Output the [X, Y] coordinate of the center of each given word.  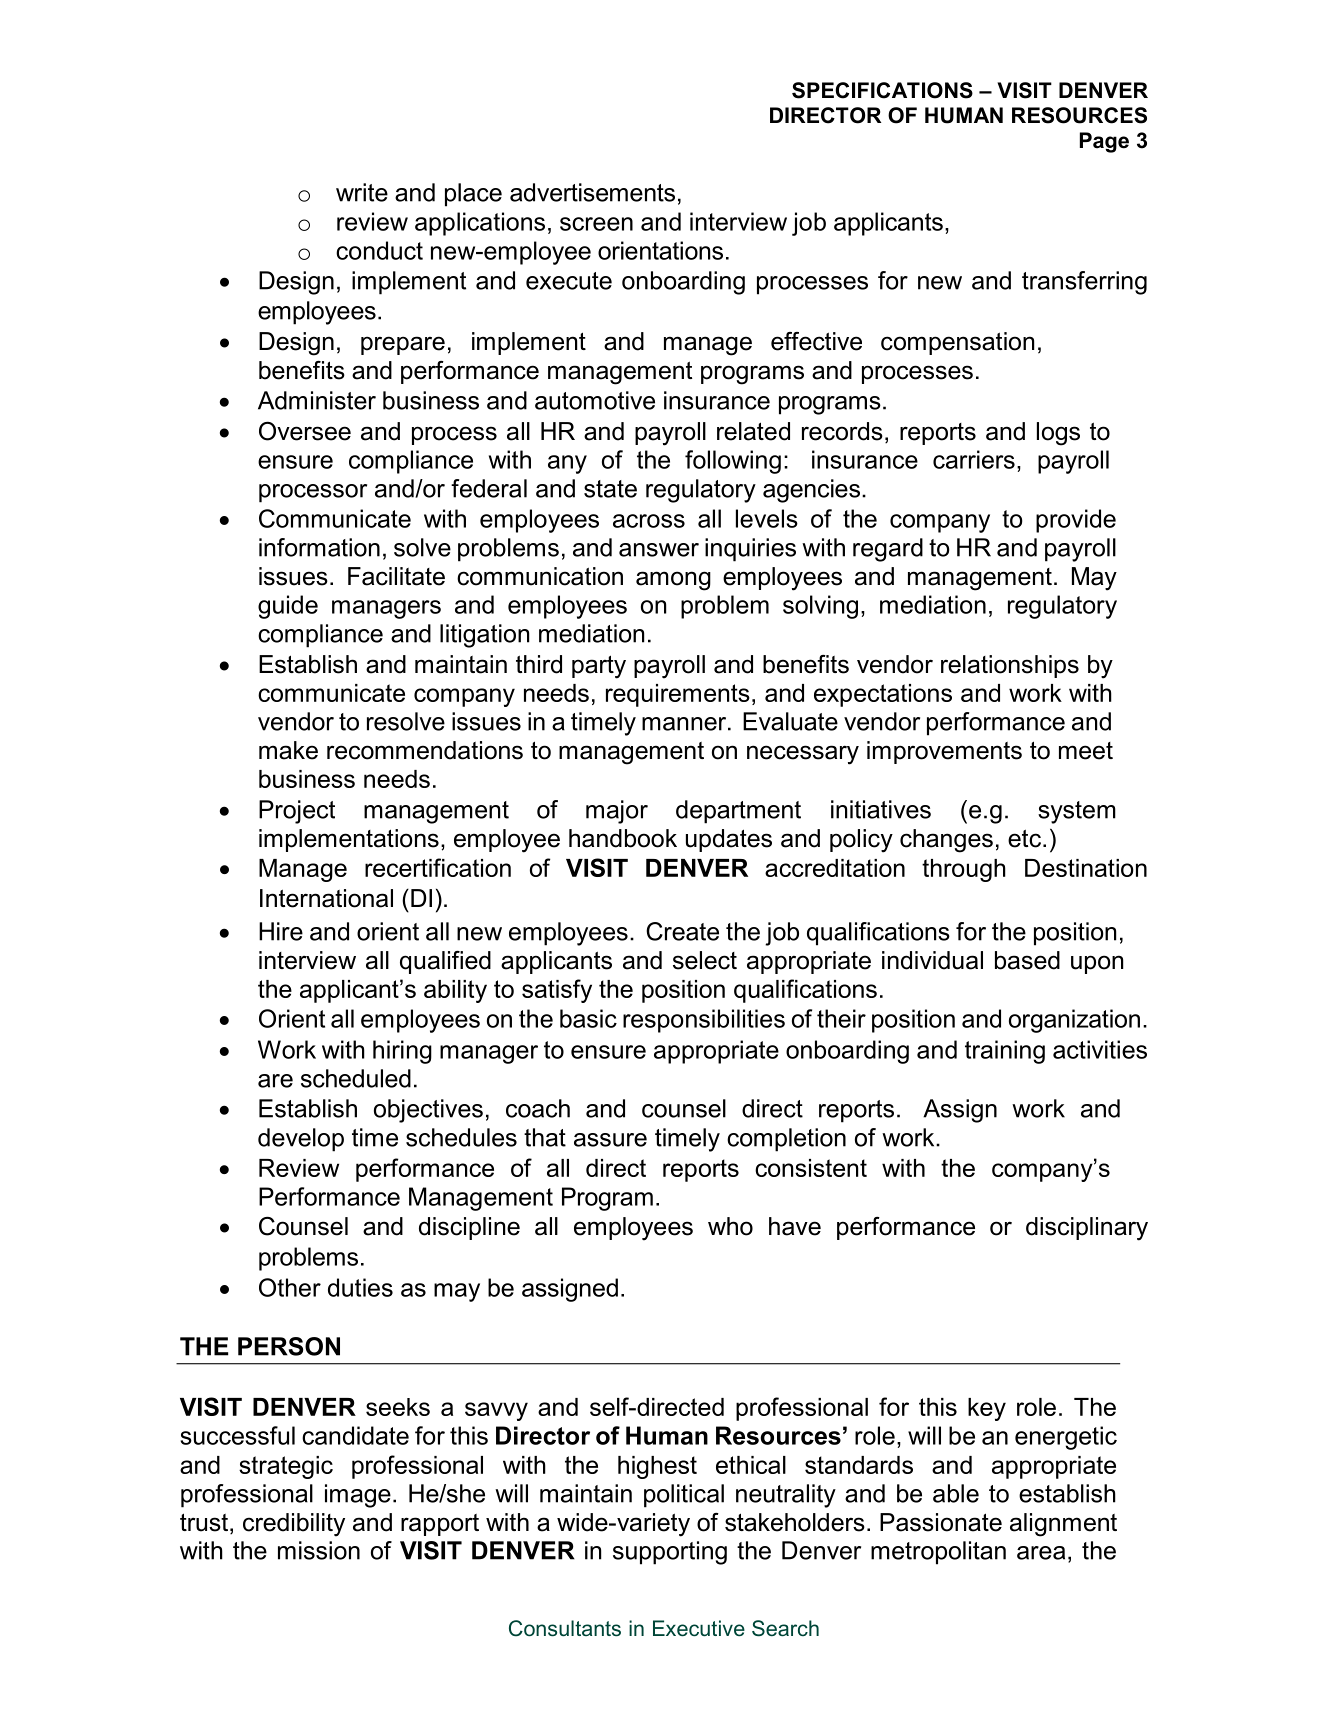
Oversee [305, 431]
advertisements [592, 192]
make [288, 750]
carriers [974, 459]
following [733, 462]
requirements [678, 695]
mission [319, 1550]
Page [1104, 142]
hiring [402, 1052]
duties [360, 1287]
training [1005, 1052]
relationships [1010, 666]
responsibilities [704, 1021]
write [362, 192]
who [730, 1226]
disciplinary [1087, 1229]
